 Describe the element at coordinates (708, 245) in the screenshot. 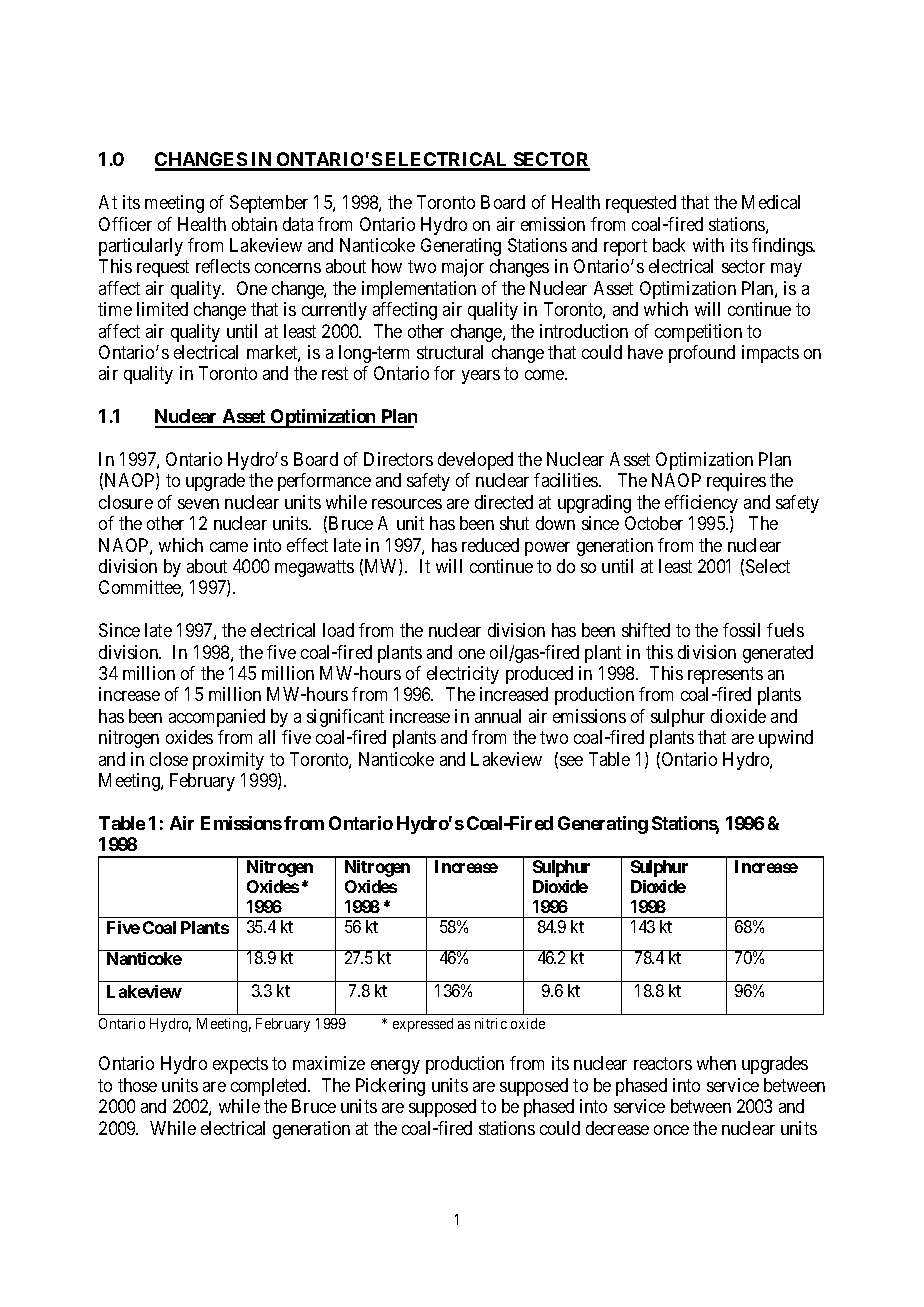

I see `with` at that location.
